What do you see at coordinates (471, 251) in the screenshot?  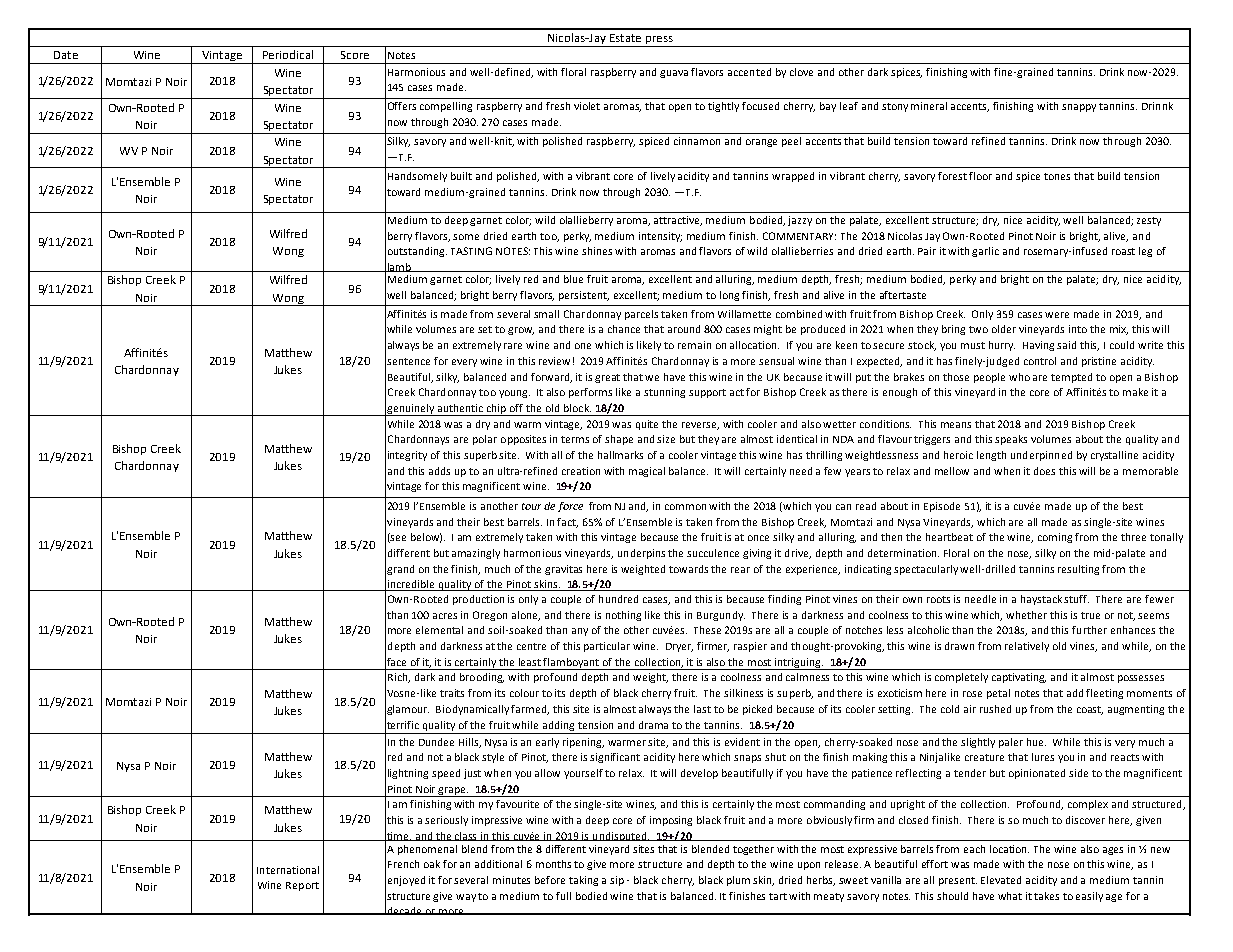 I see `TASTING` at bounding box center [471, 251].
